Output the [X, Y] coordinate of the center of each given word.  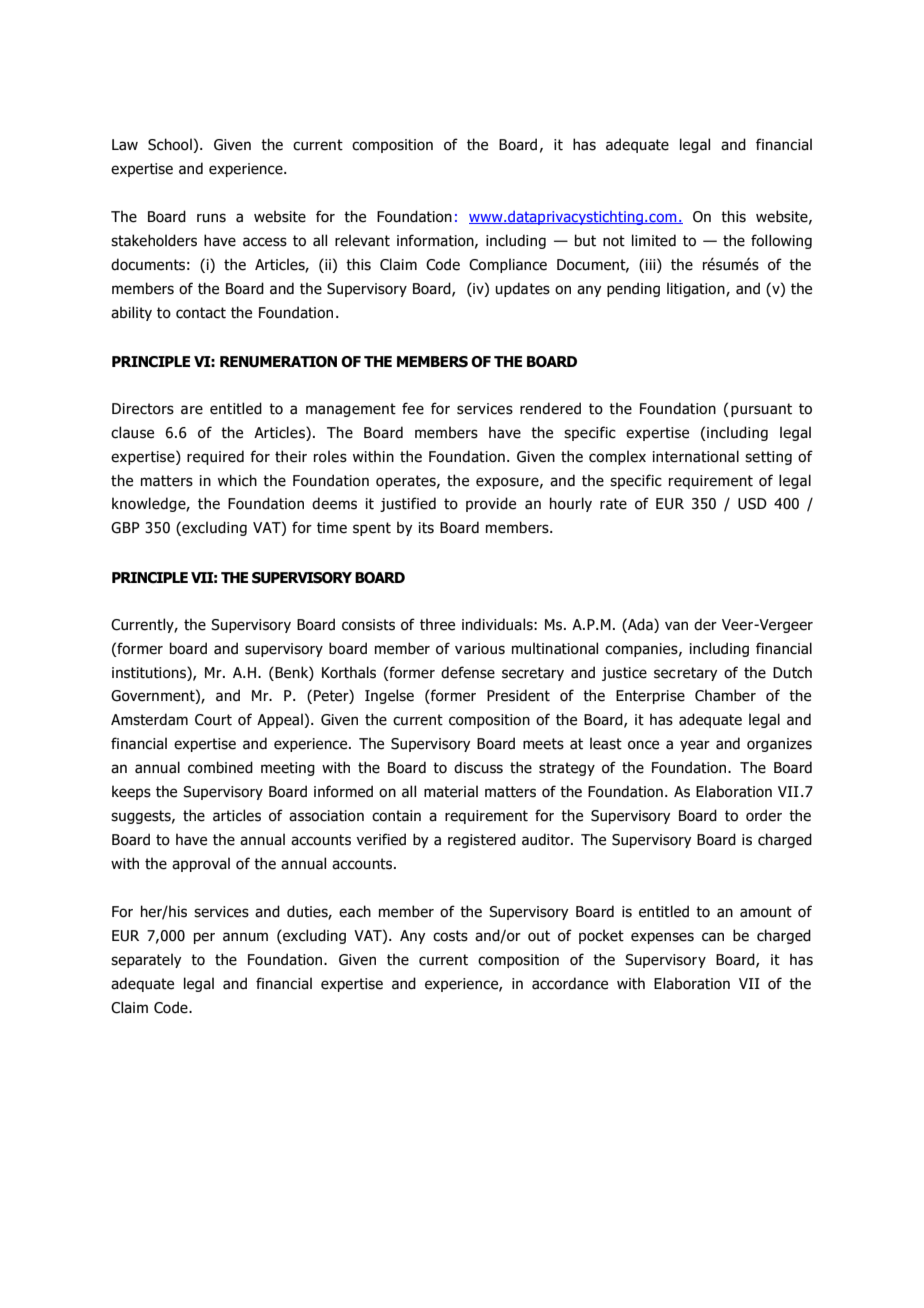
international [696, 456]
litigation [697, 289]
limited [654, 240]
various [480, 649]
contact [201, 313]
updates [522, 289]
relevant [362, 240]
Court [213, 720]
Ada [640, 624]
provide [491, 504]
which [237, 480]
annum [245, 937]
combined [220, 767]
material [451, 791]
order [764, 815]
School [170, 144]
